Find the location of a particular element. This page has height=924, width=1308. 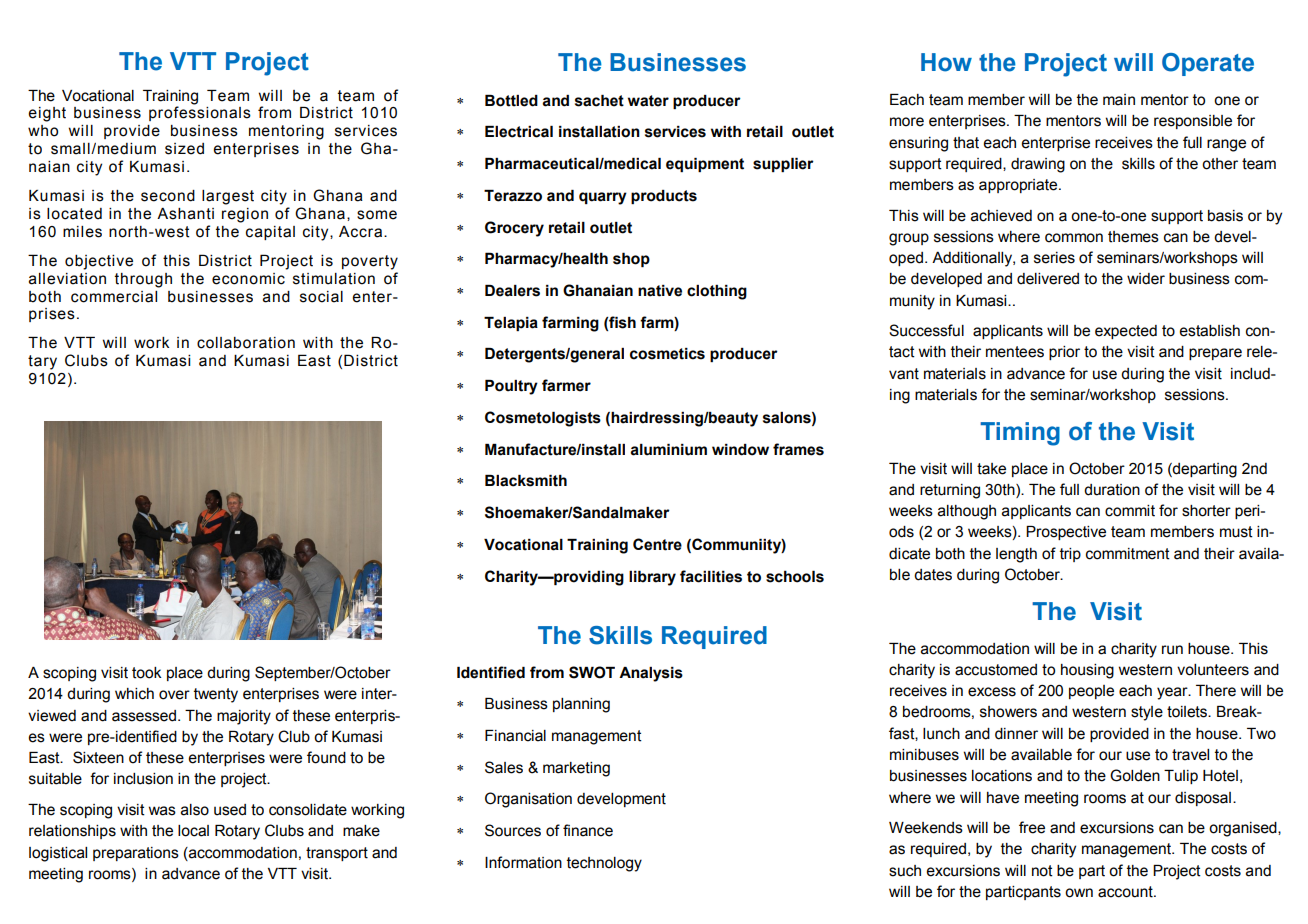

Blacksmith is located at coordinates (526, 481).
